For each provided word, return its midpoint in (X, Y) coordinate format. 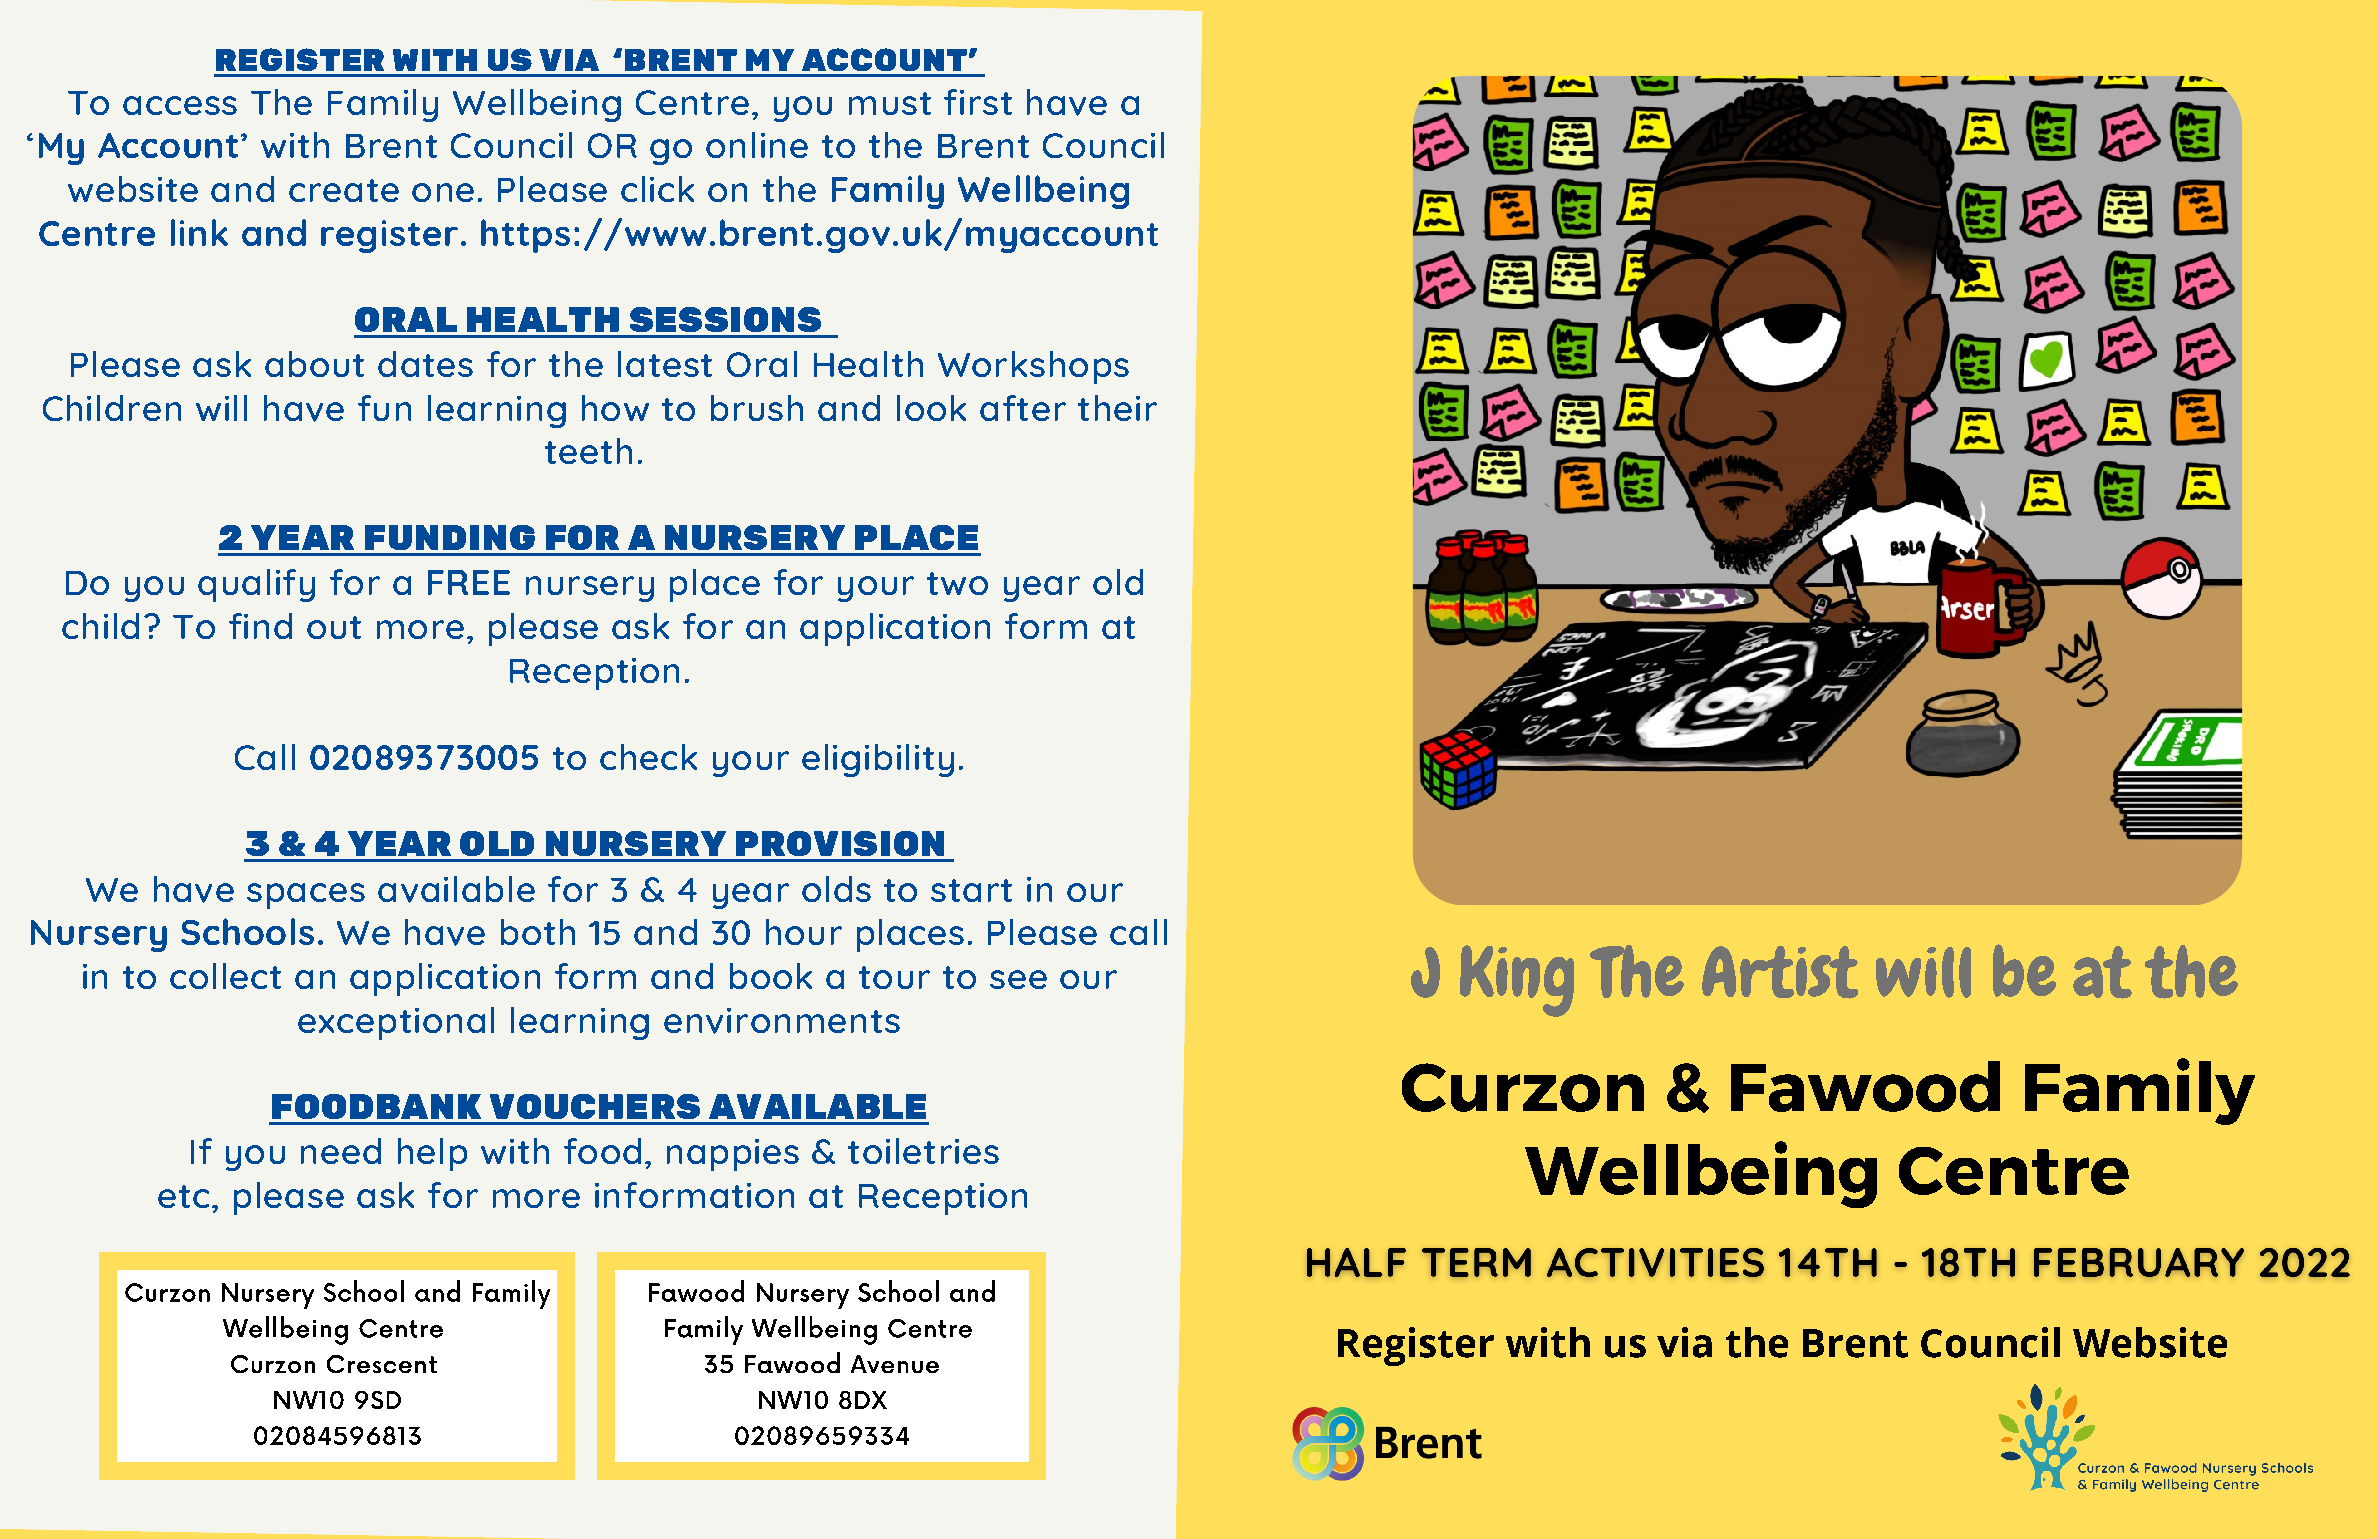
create (344, 190)
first (978, 102)
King (1517, 981)
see (1018, 979)
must (890, 103)
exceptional (396, 1023)
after (1023, 408)
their (1117, 408)
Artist (1780, 972)
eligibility (878, 760)
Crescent (382, 1364)
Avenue (895, 1364)
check (648, 757)
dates (425, 364)
